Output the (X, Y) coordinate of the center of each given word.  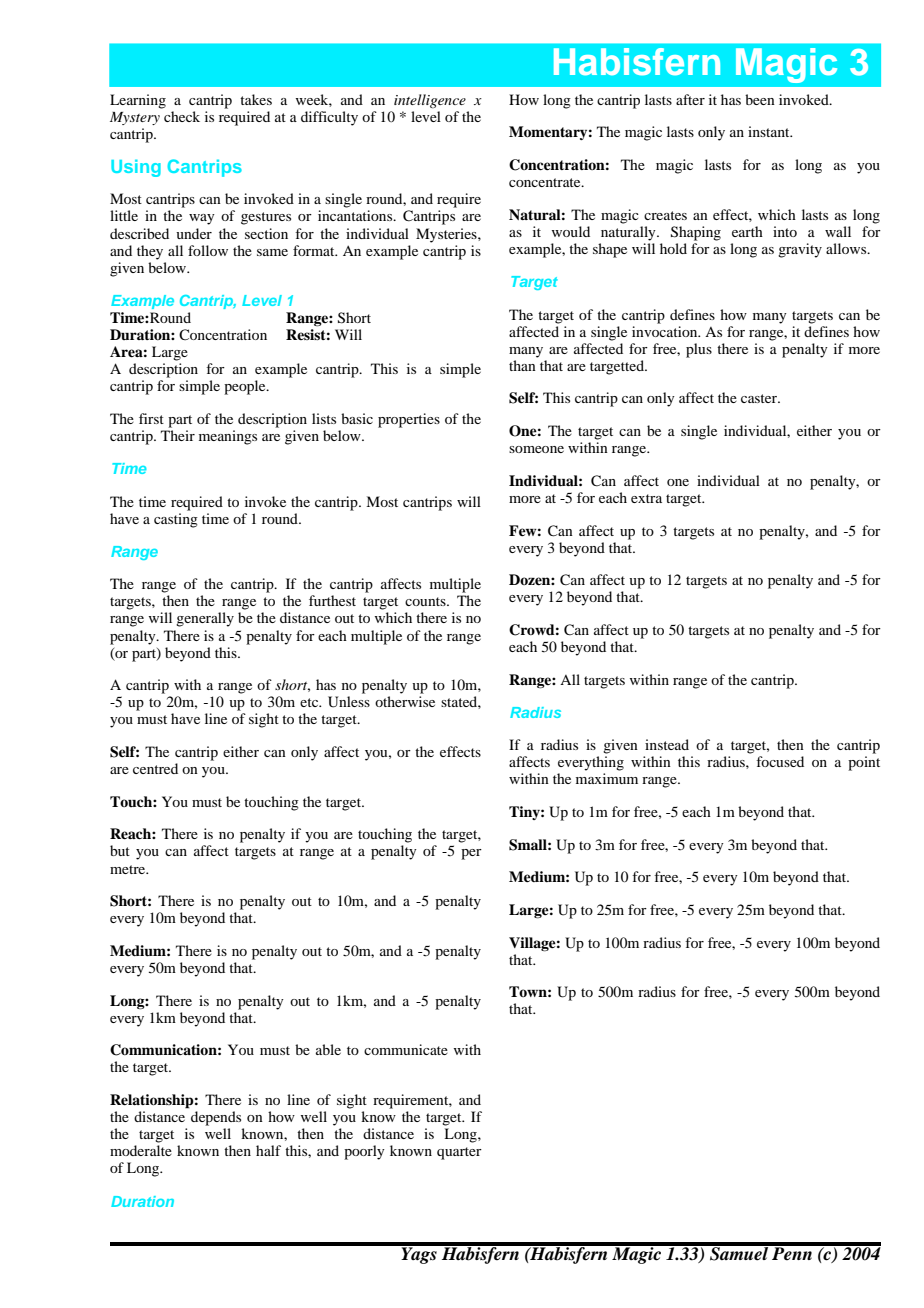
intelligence (430, 101)
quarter (459, 1153)
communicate (406, 1049)
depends (216, 1118)
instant (770, 131)
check (182, 116)
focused (780, 761)
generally (205, 619)
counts (426, 601)
